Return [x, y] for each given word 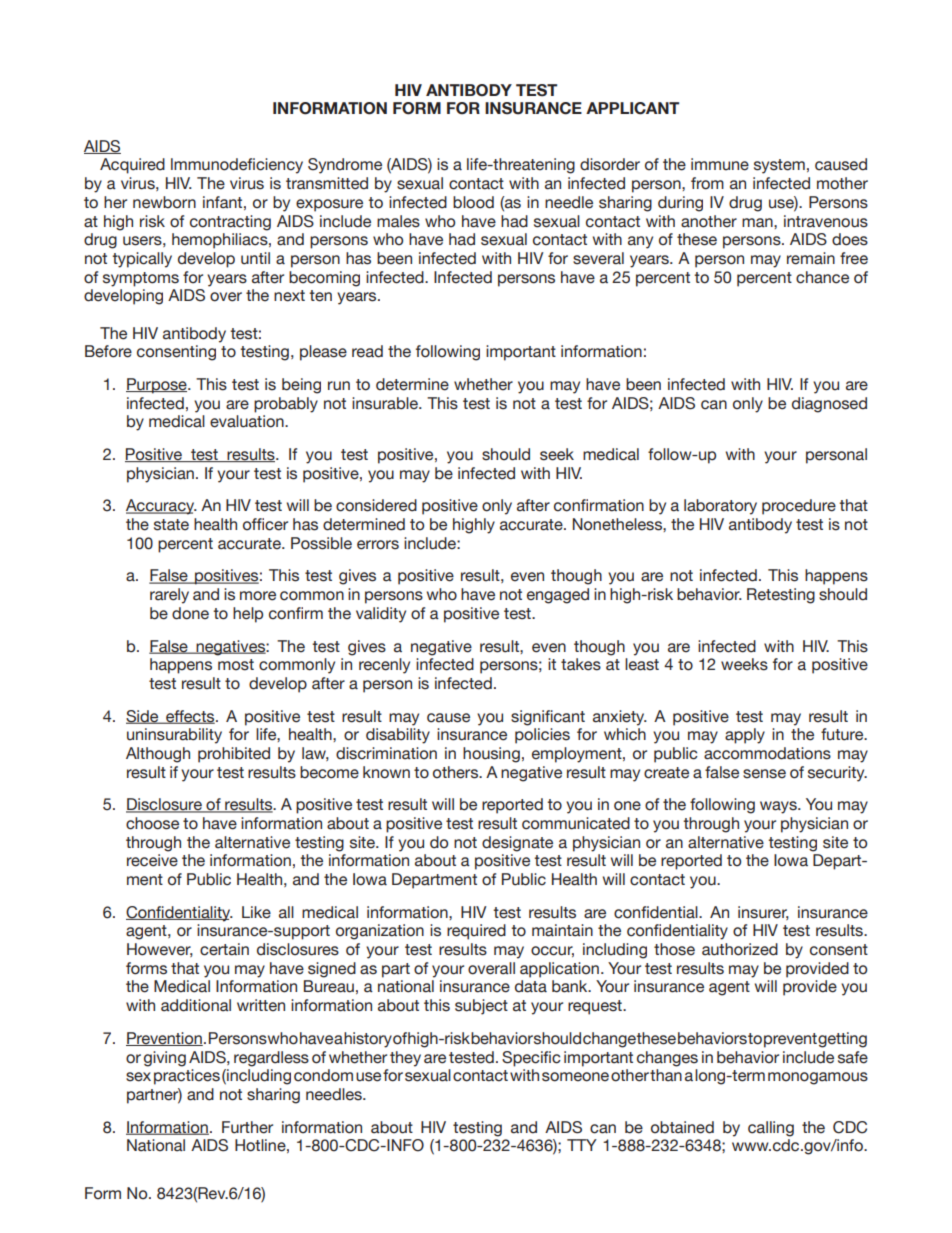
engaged [558, 596]
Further [247, 1127]
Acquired [132, 166]
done [190, 613]
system [779, 166]
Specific [531, 1059]
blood [473, 202]
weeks [744, 664]
